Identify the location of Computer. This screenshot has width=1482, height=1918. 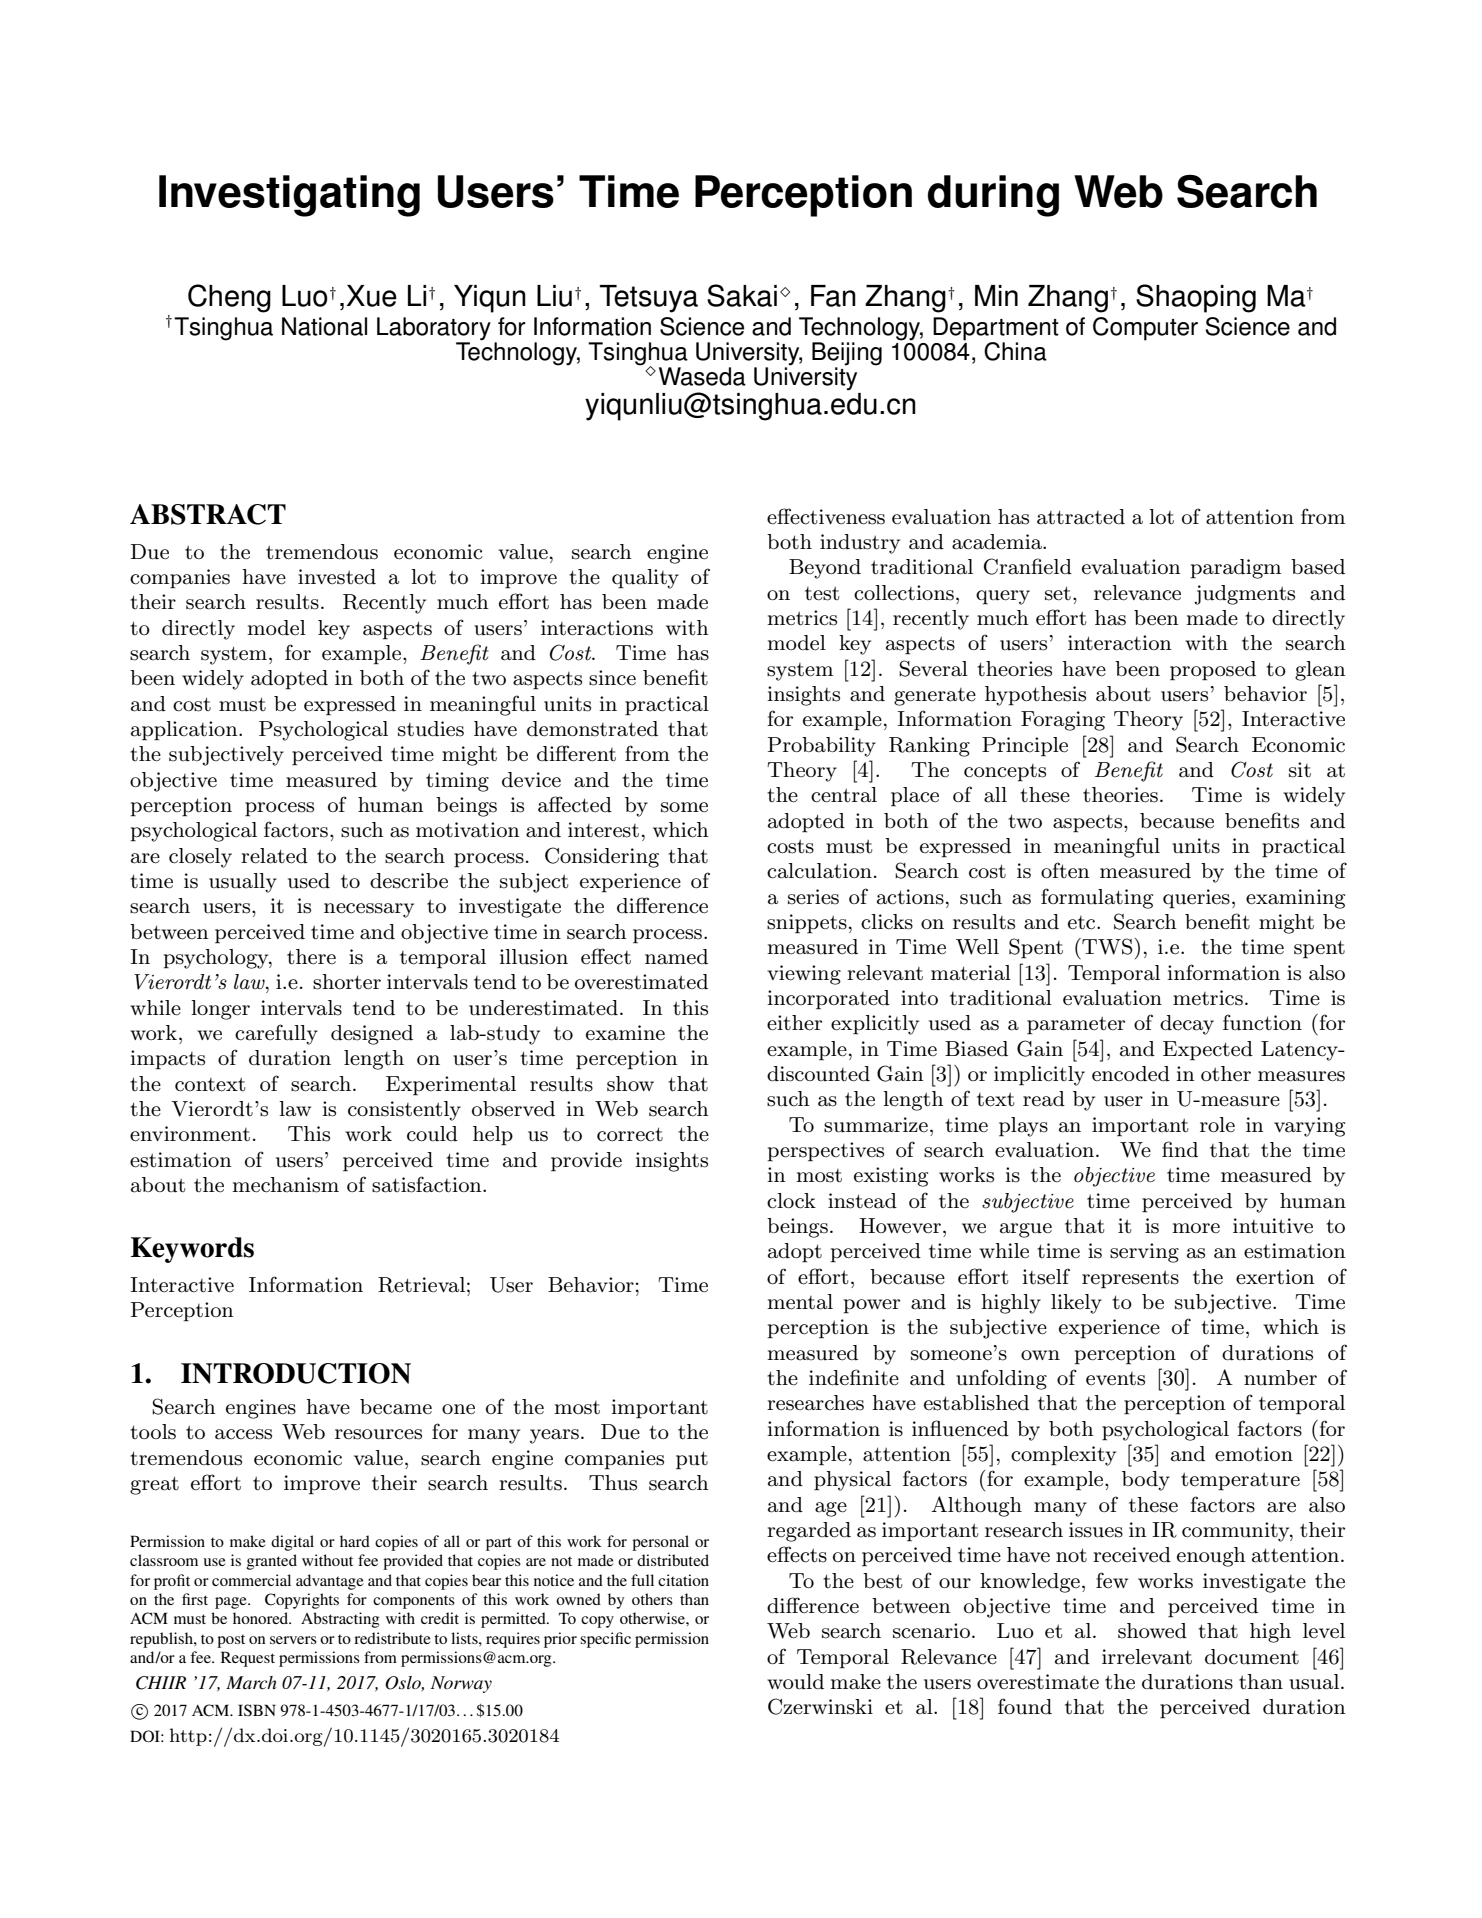
(1145, 329).
